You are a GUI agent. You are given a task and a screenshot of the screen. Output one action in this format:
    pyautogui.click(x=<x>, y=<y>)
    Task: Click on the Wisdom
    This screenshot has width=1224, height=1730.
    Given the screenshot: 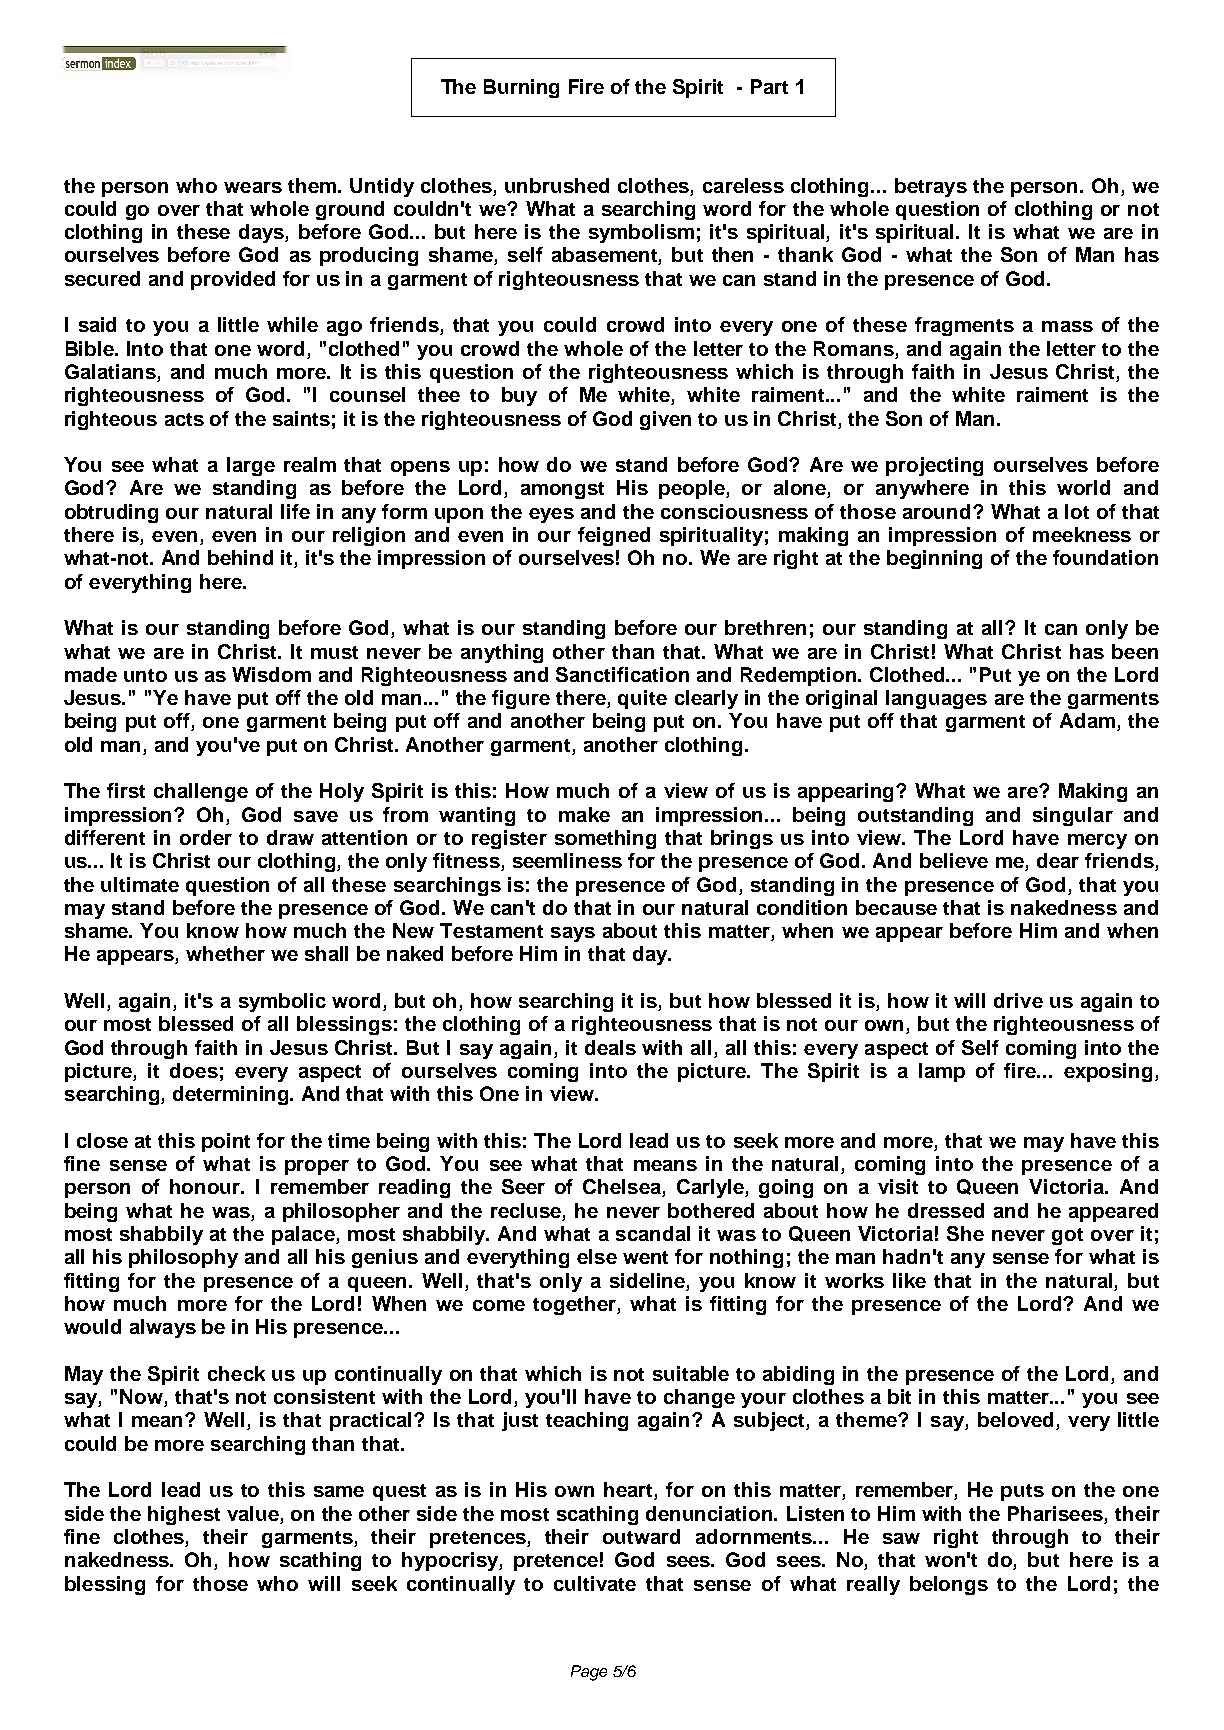 What is the action you would take?
    pyautogui.click(x=271, y=674)
